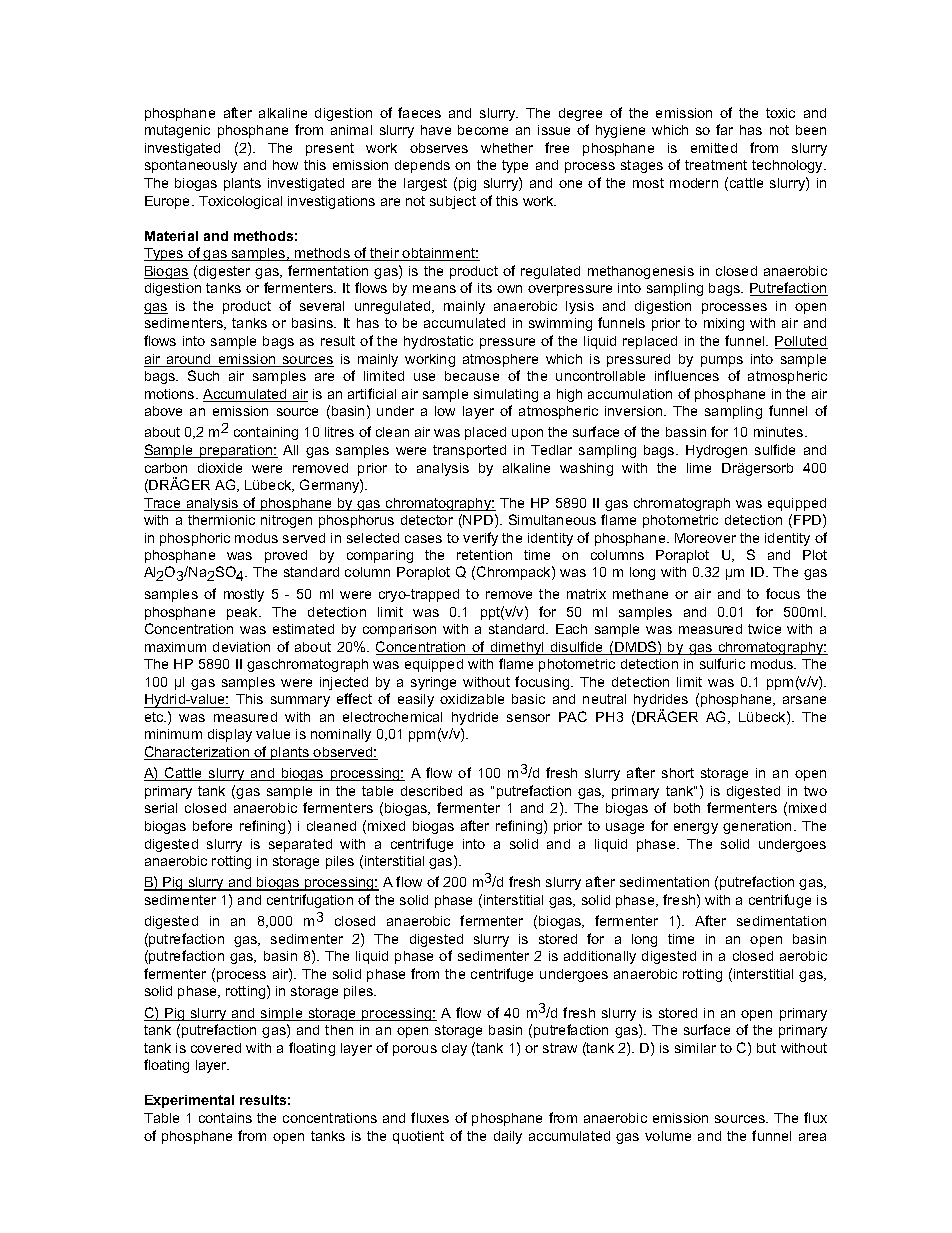 This screenshot has width=952, height=1233. What do you see at coordinates (668, 1136) in the screenshot?
I see `volume` at bounding box center [668, 1136].
